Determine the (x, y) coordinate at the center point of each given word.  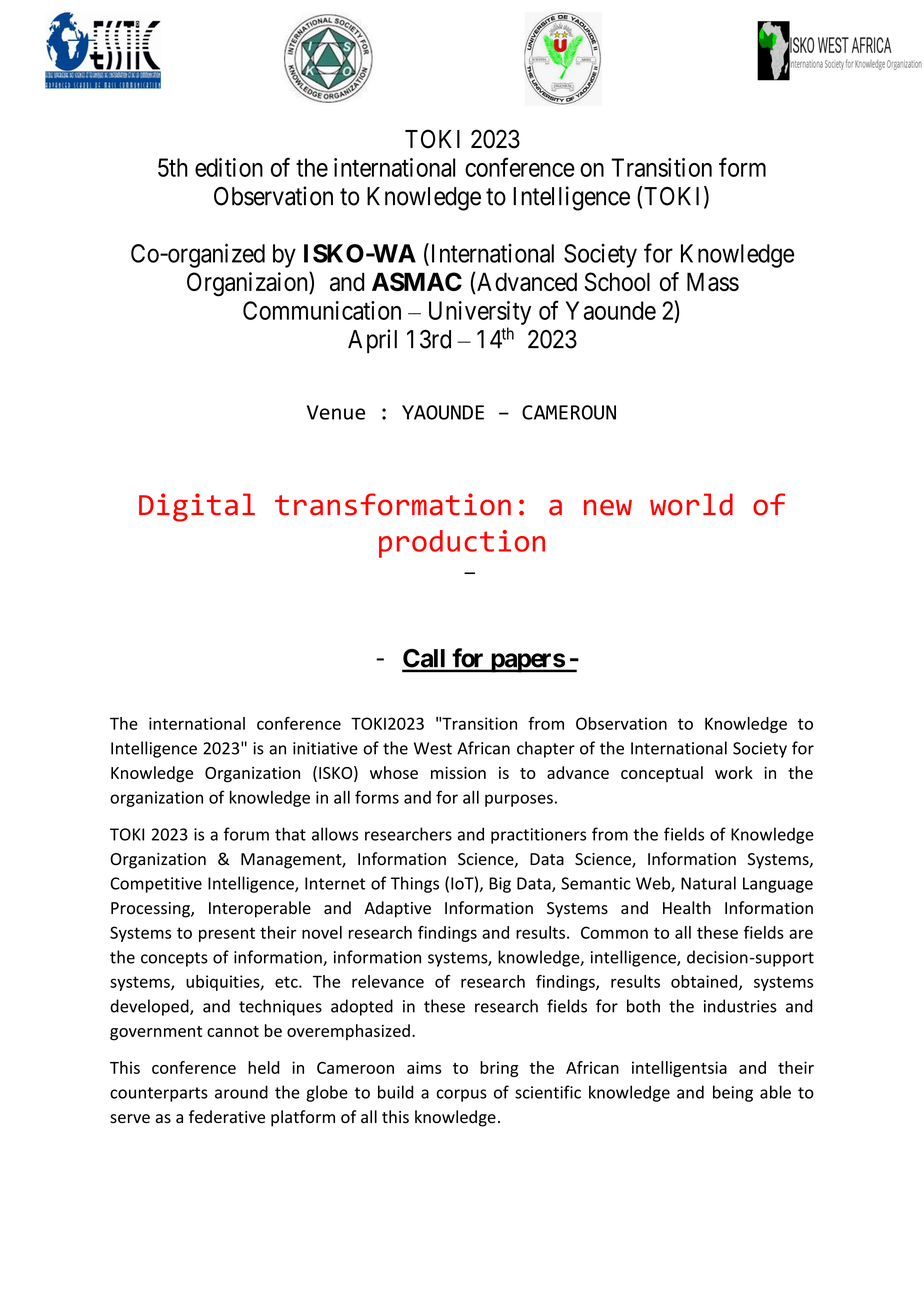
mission (458, 773)
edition (229, 167)
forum (246, 834)
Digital (197, 507)
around (241, 1092)
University (480, 313)
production (462, 544)
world (691, 504)
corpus (462, 1095)
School (617, 282)
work (734, 772)
